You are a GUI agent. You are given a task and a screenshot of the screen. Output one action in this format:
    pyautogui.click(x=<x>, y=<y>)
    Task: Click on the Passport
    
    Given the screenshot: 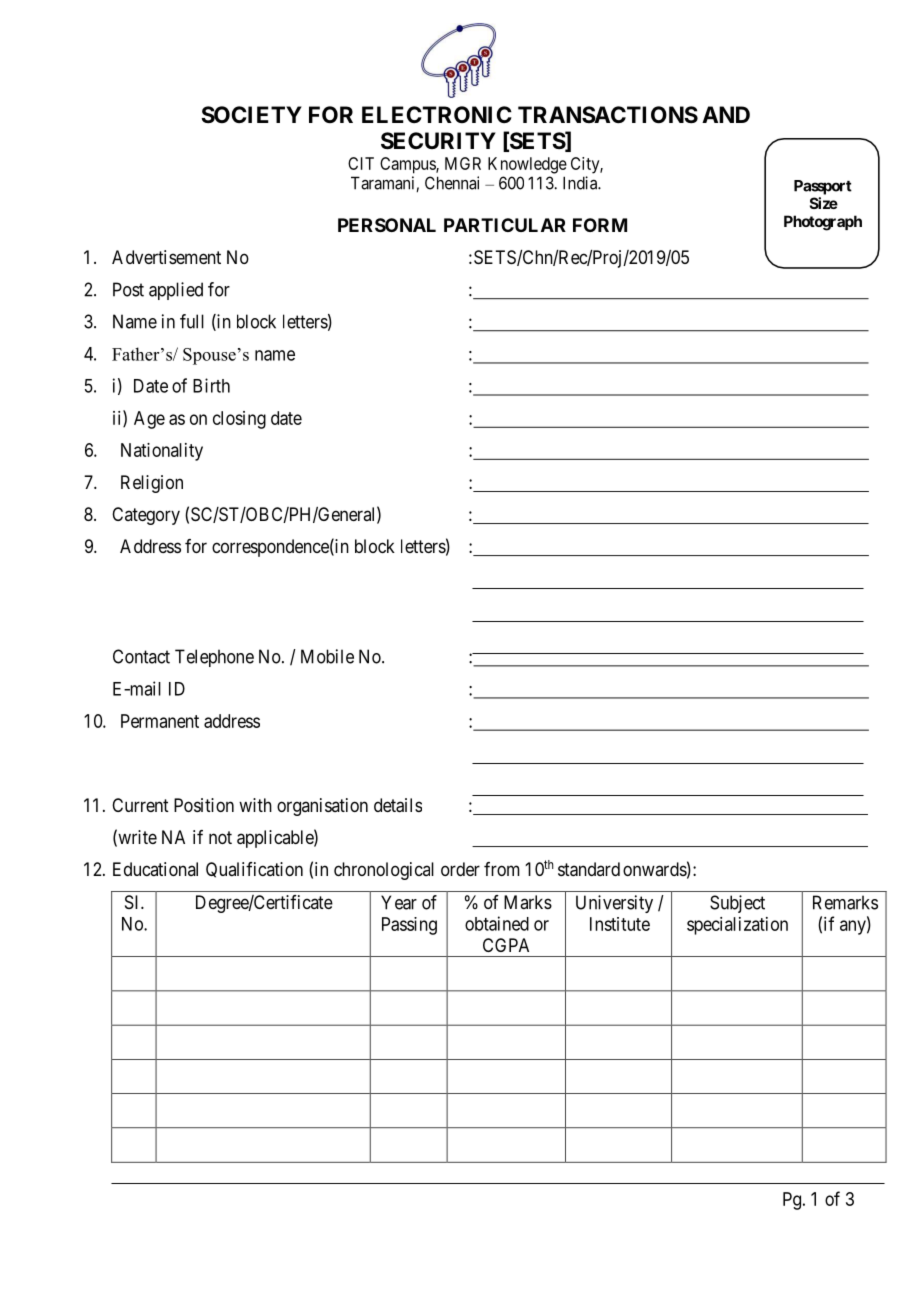 What is the action you would take?
    pyautogui.click(x=823, y=187)
